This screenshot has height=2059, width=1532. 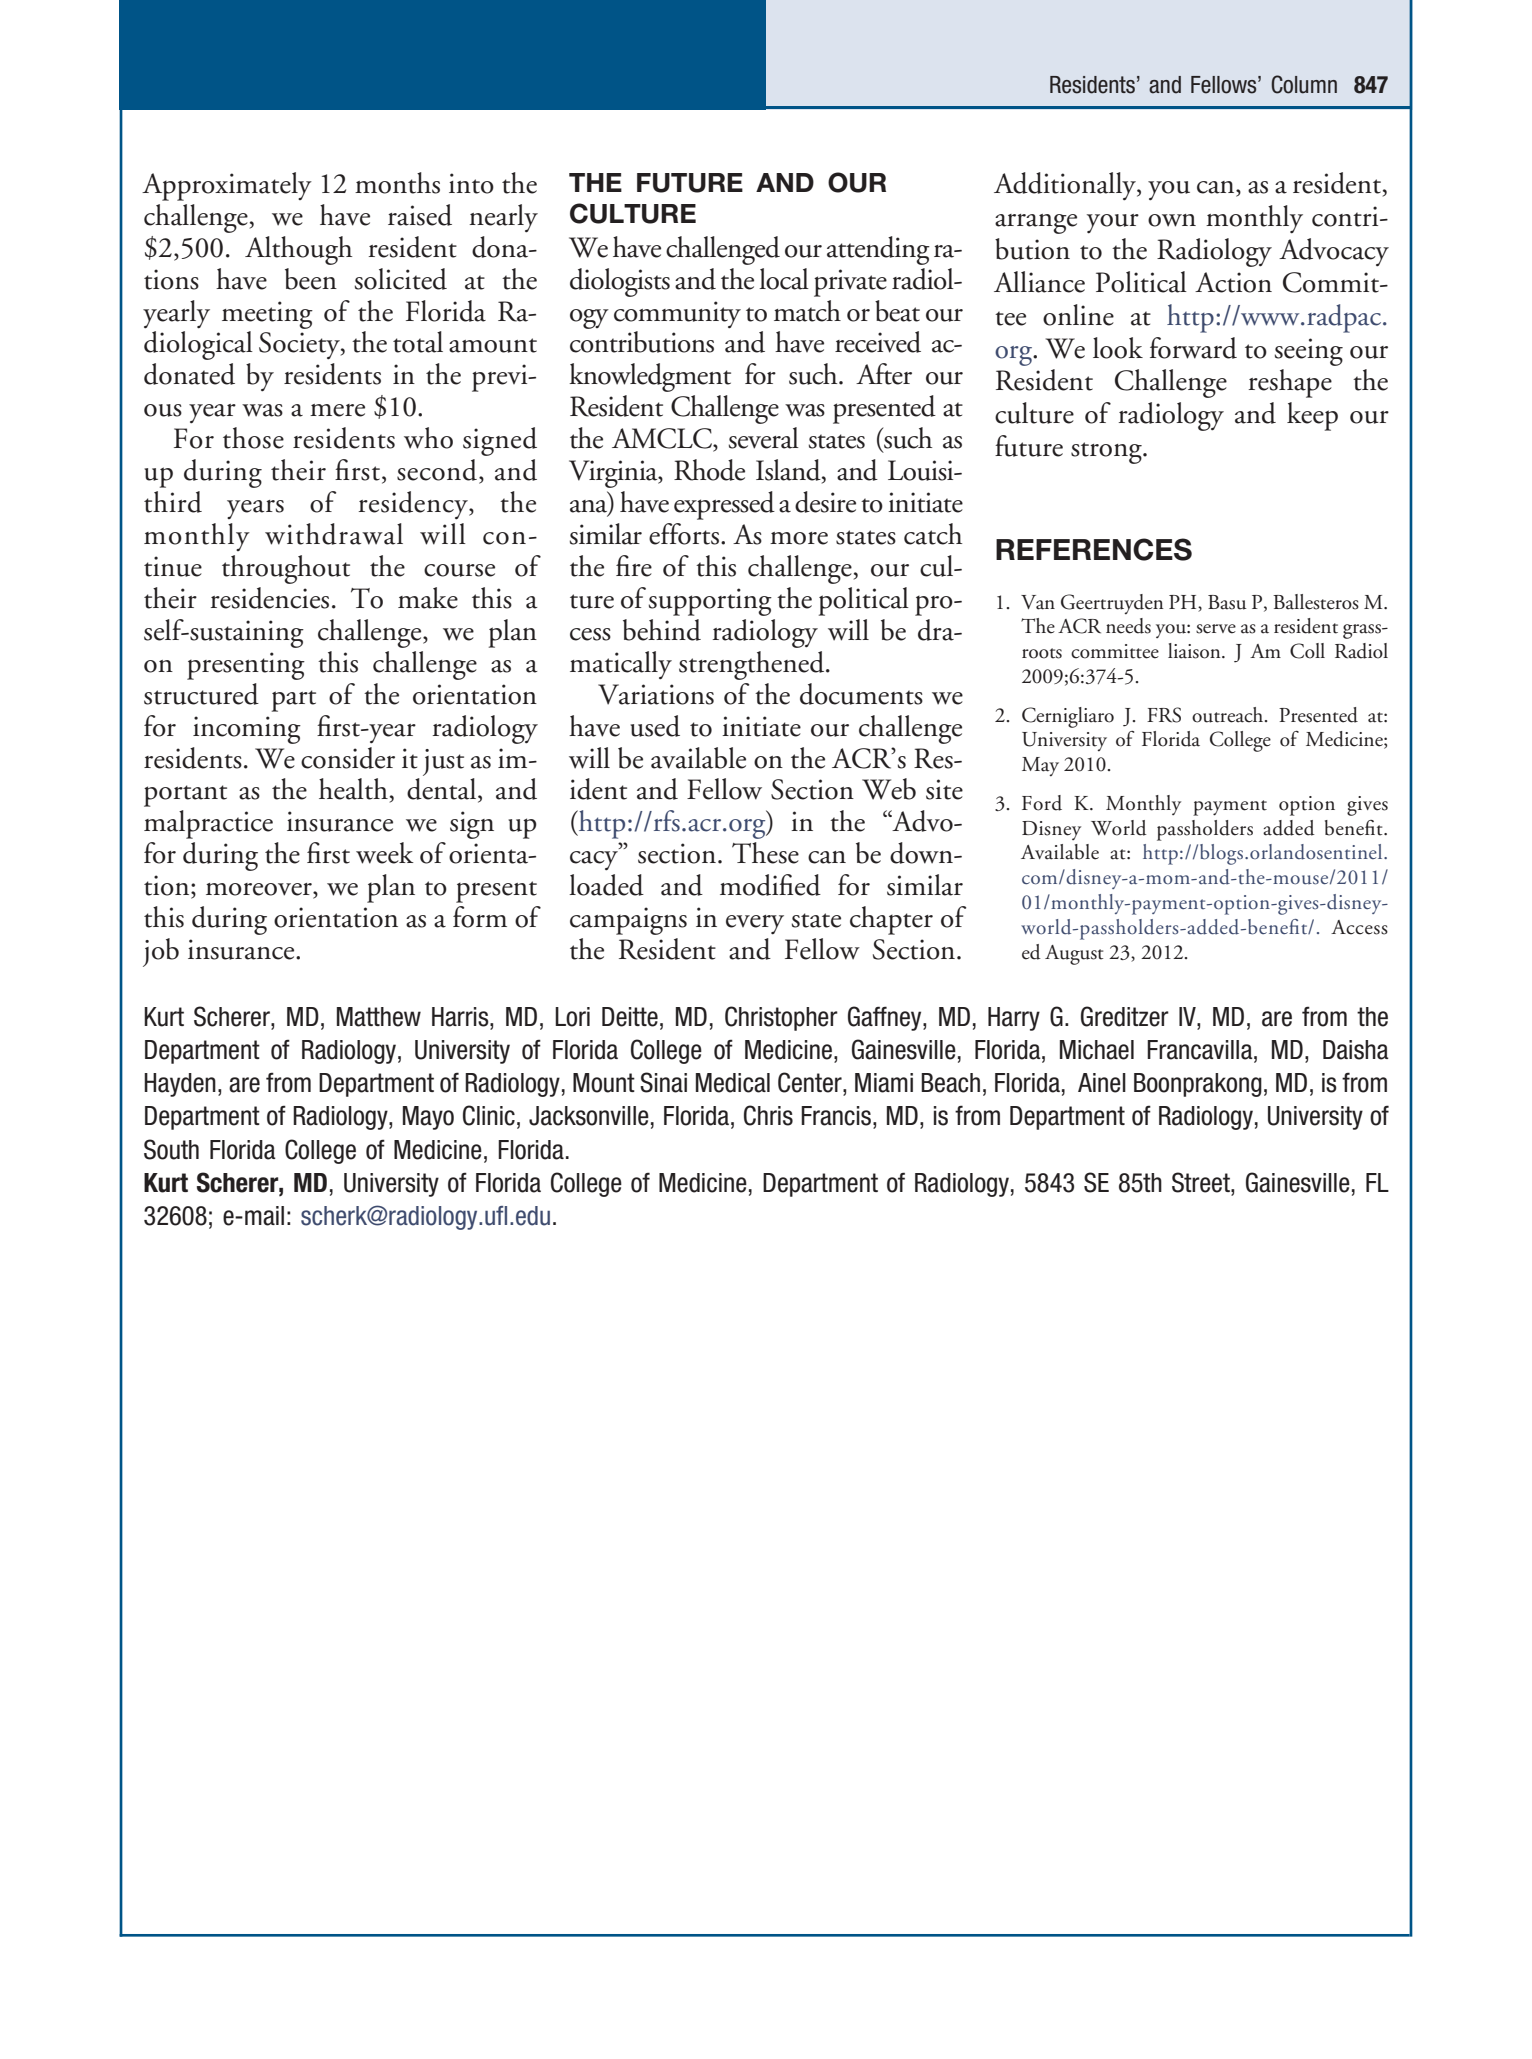 What do you see at coordinates (353, 789) in the screenshot?
I see `health` at bounding box center [353, 789].
